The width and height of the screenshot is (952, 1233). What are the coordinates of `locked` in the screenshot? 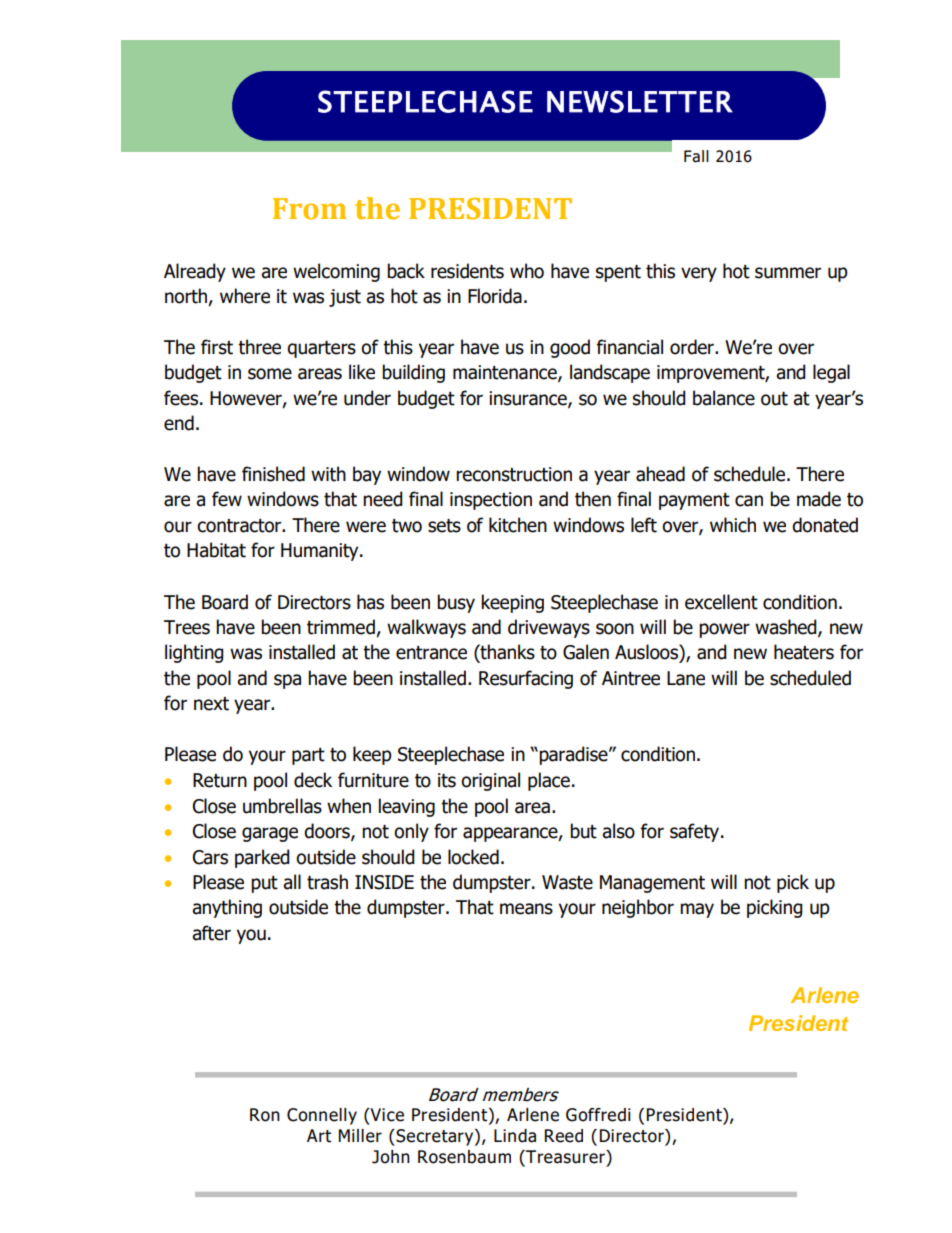 It's located at (473, 857).
